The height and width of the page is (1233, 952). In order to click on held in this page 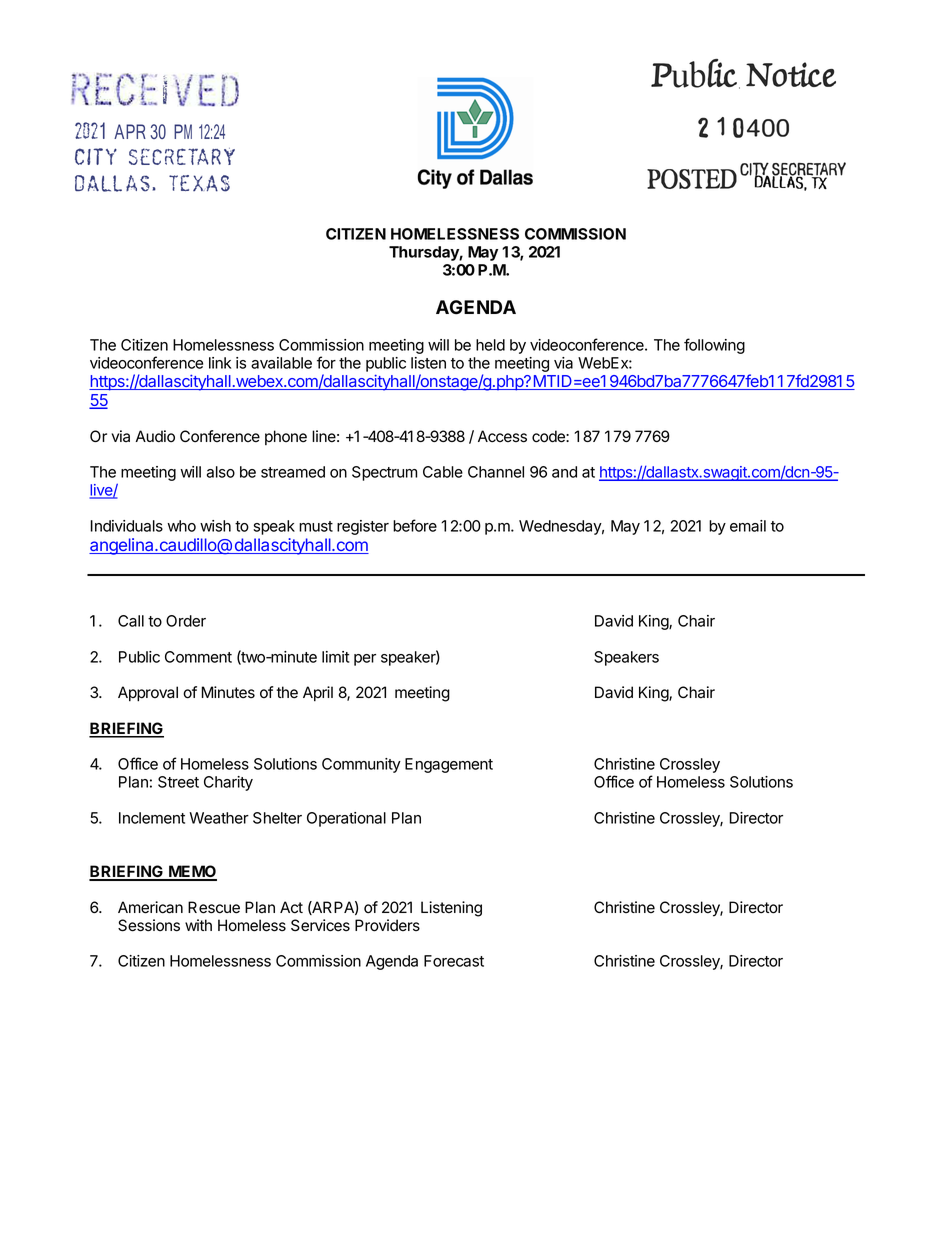, I will do `click(490, 345)`.
